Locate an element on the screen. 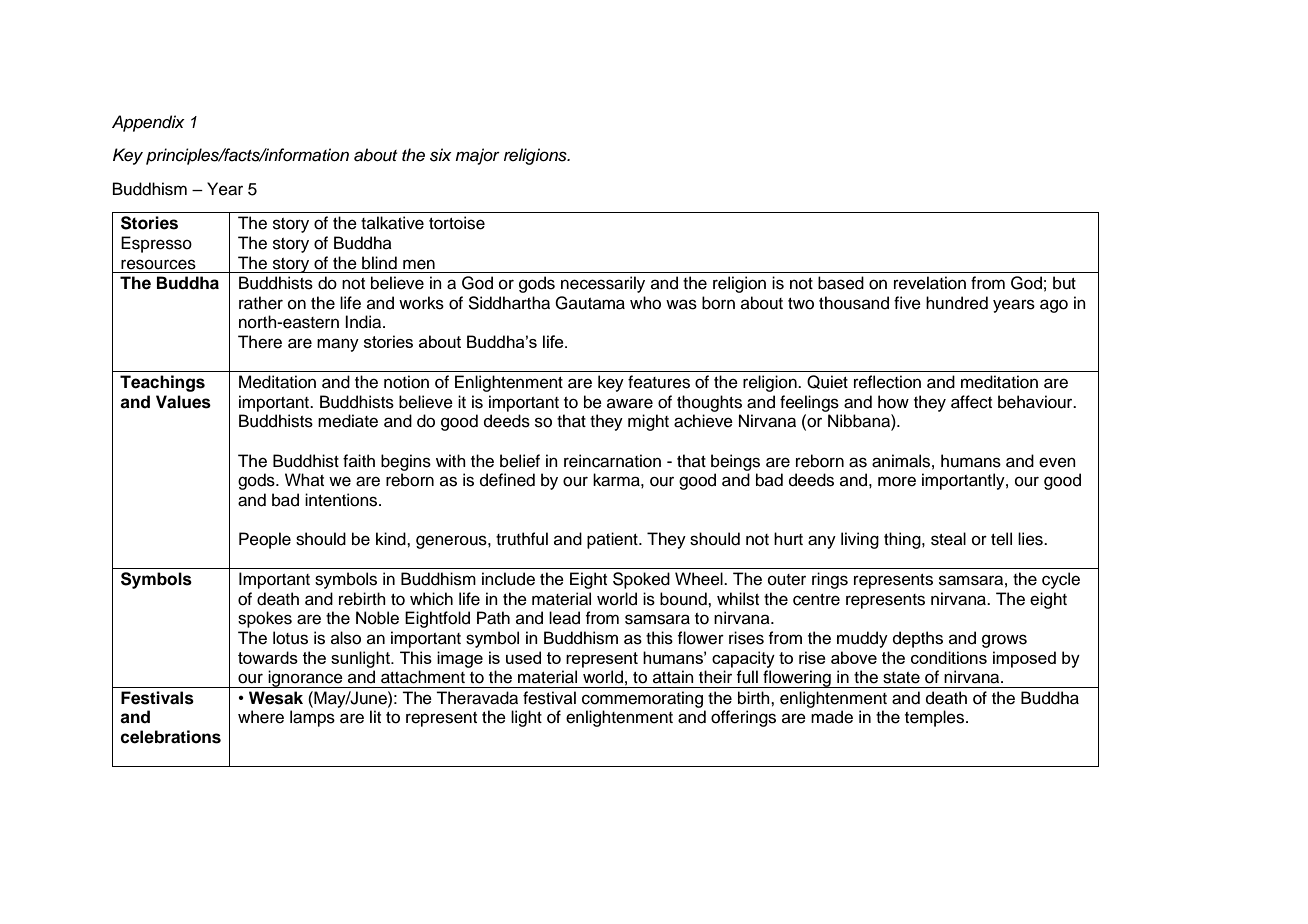  mediate is located at coordinates (348, 421).
